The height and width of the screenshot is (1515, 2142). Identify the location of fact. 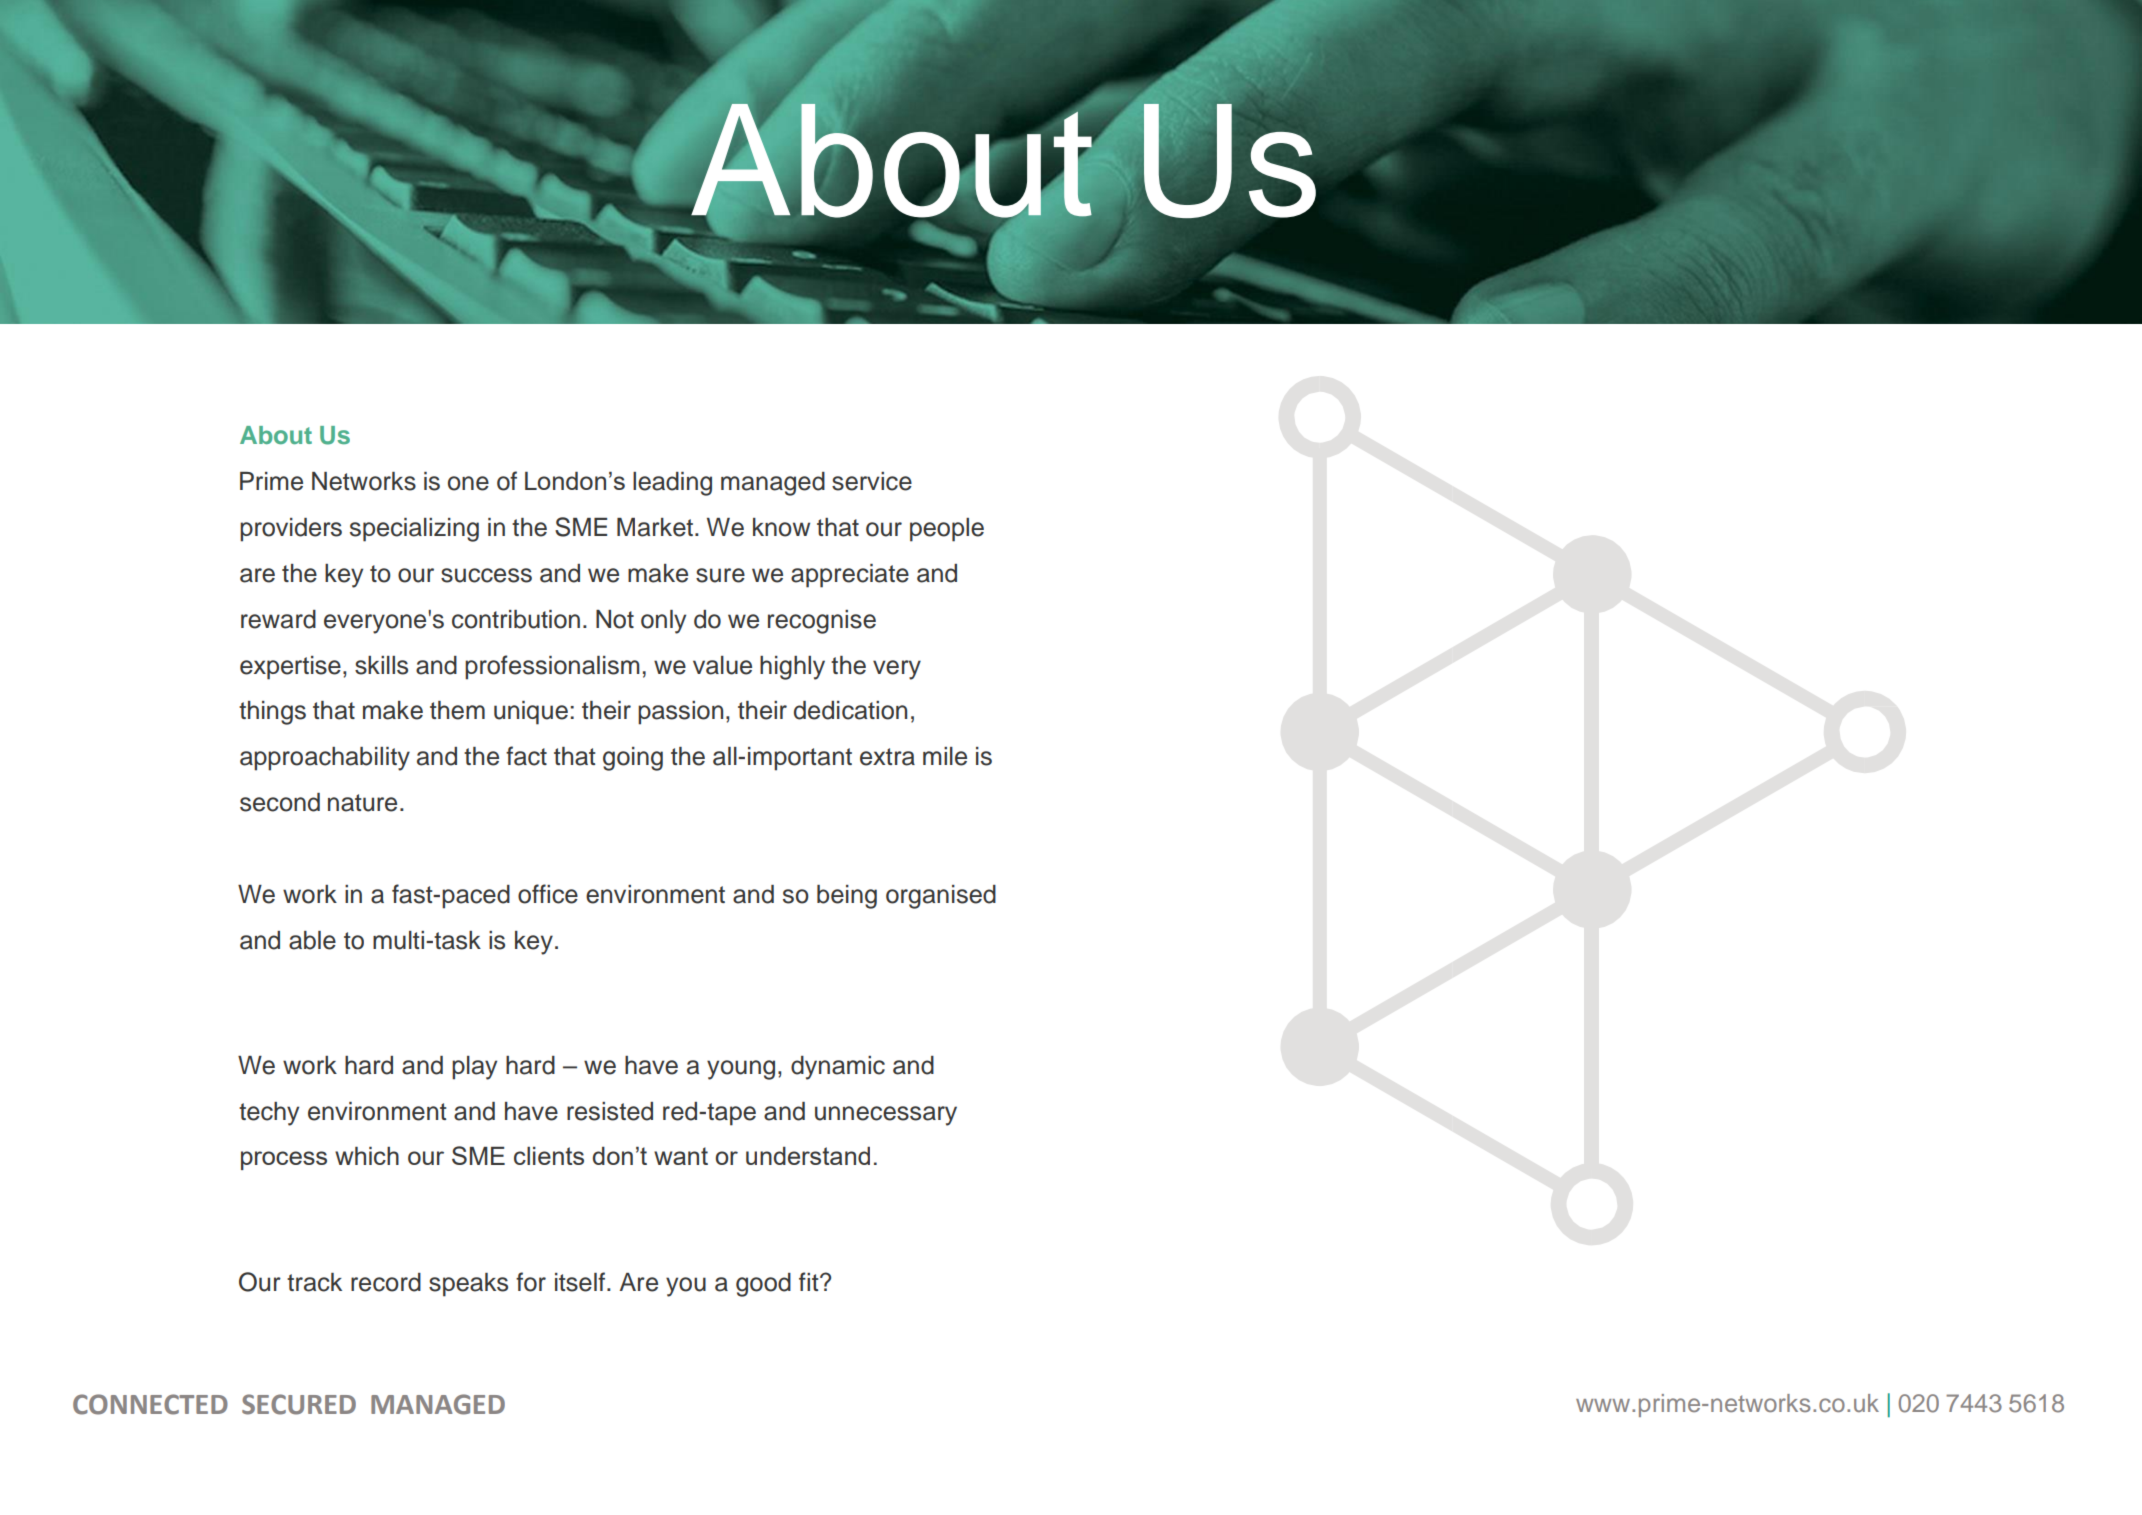
(526, 756).
